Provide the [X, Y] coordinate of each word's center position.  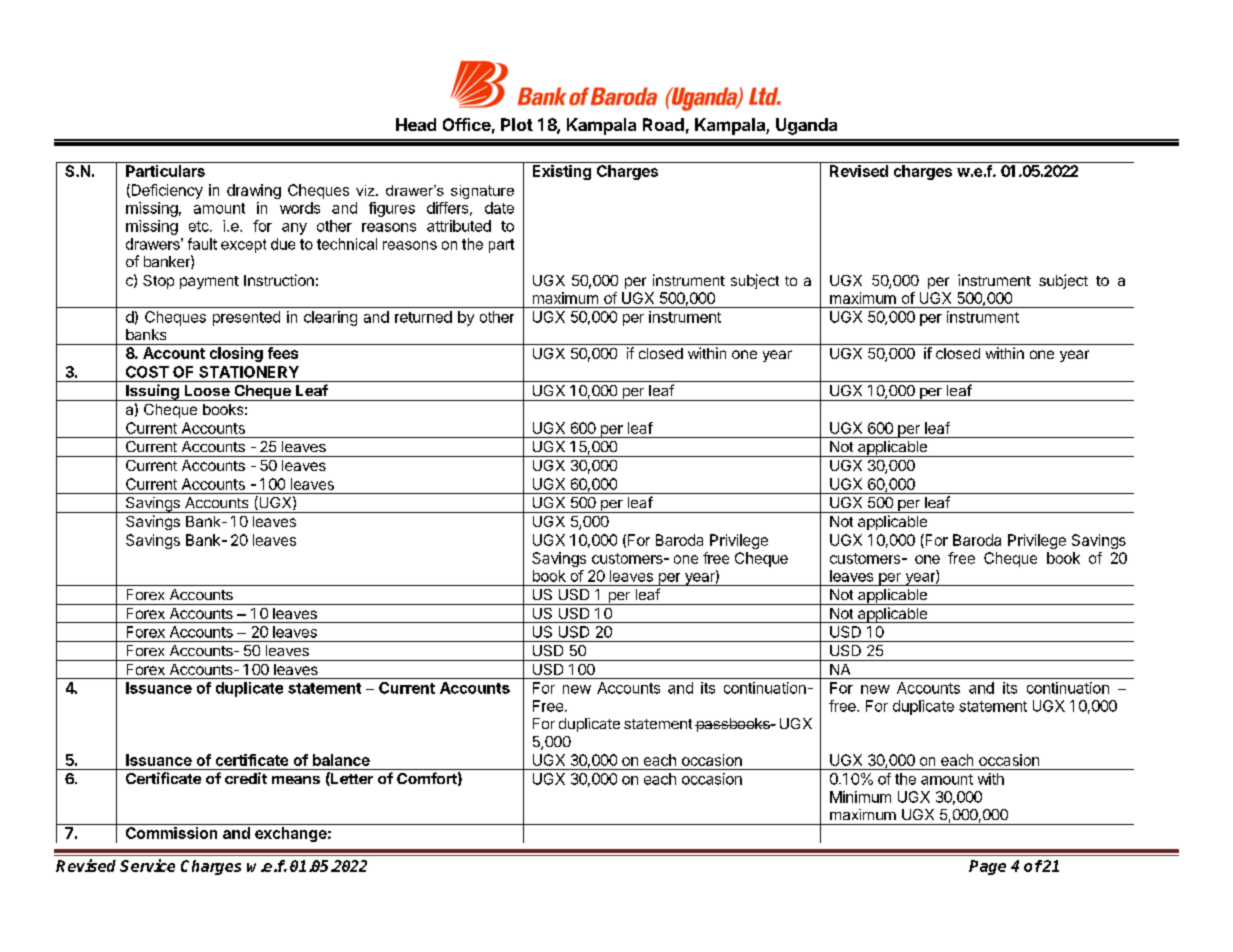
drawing [254, 191]
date [499, 208]
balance [341, 760]
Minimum [860, 797]
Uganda [806, 126]
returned [423, 317]
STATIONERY [249, 372]
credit [246, 778]
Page [987, 867]
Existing [562, 172]
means [296, 780]
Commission [171, 833]
